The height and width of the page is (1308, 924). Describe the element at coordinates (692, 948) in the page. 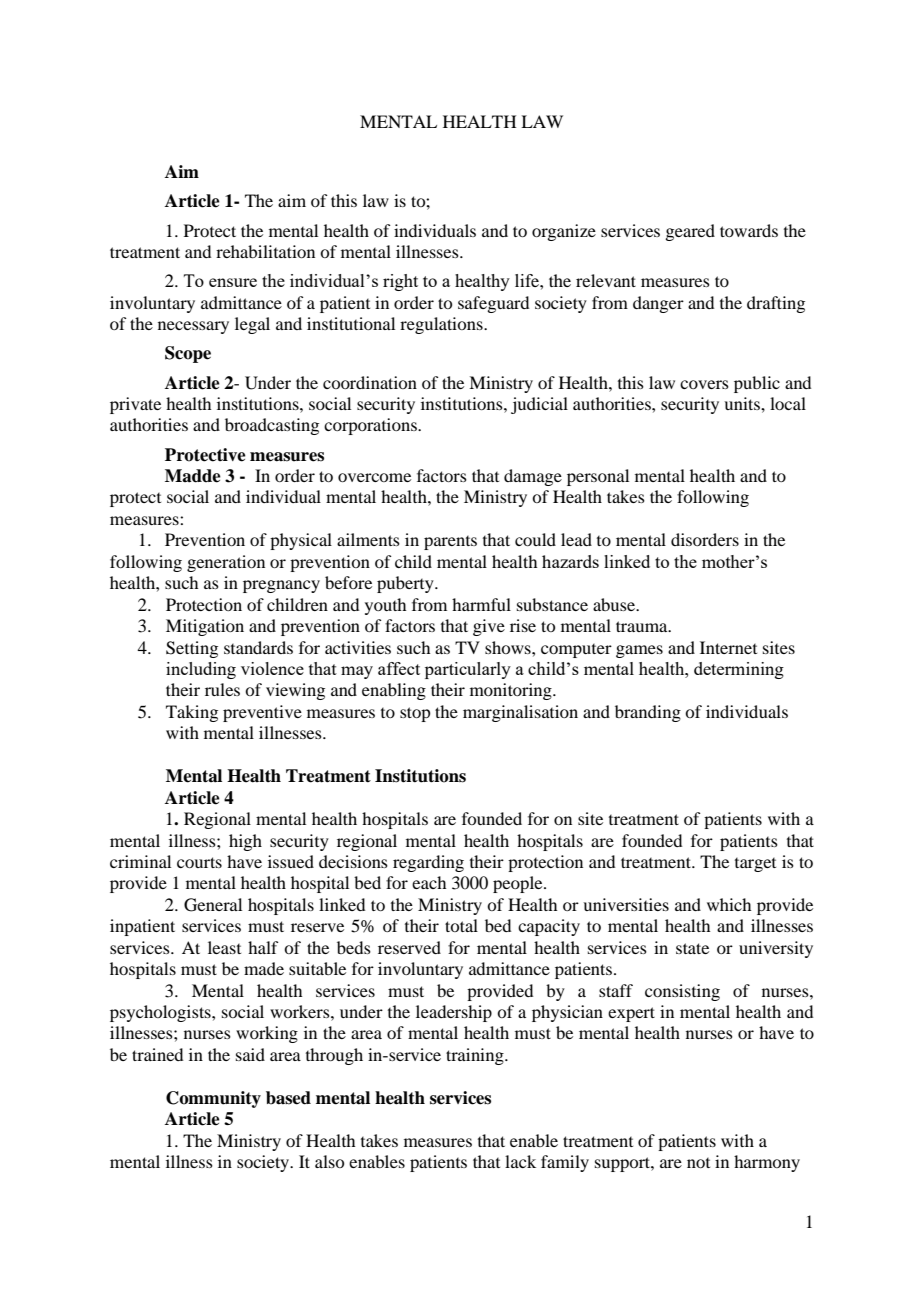

I see `state` at that location.
